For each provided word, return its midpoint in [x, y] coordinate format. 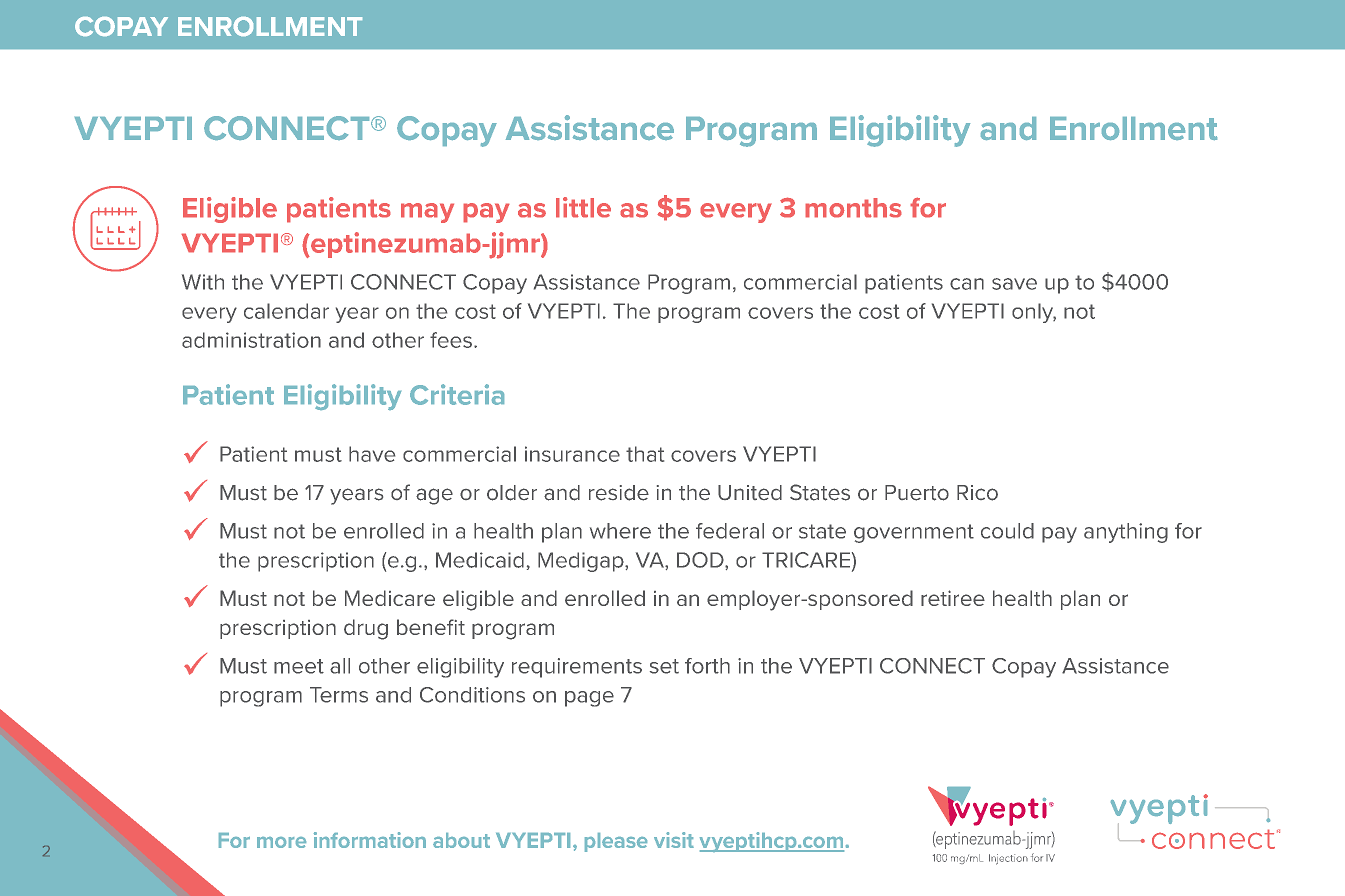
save [1014, 284]
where [620, 531]
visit [674, 840]
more [281, 842]
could [1007, 531]
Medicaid [480, 560]
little [583, 207]
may [427, 213]
